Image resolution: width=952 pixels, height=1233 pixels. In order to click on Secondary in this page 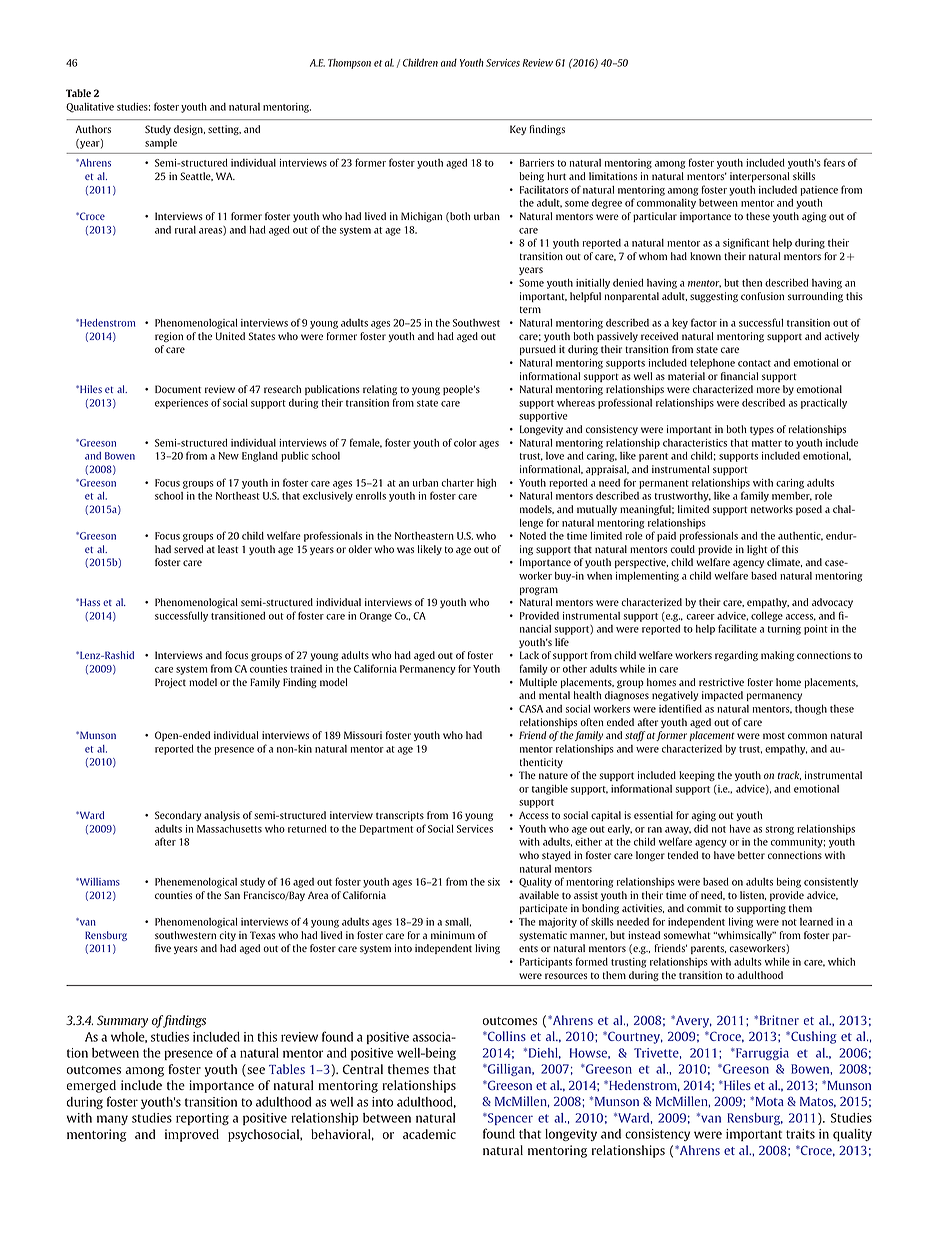, I will do `click(178, 816)`.
